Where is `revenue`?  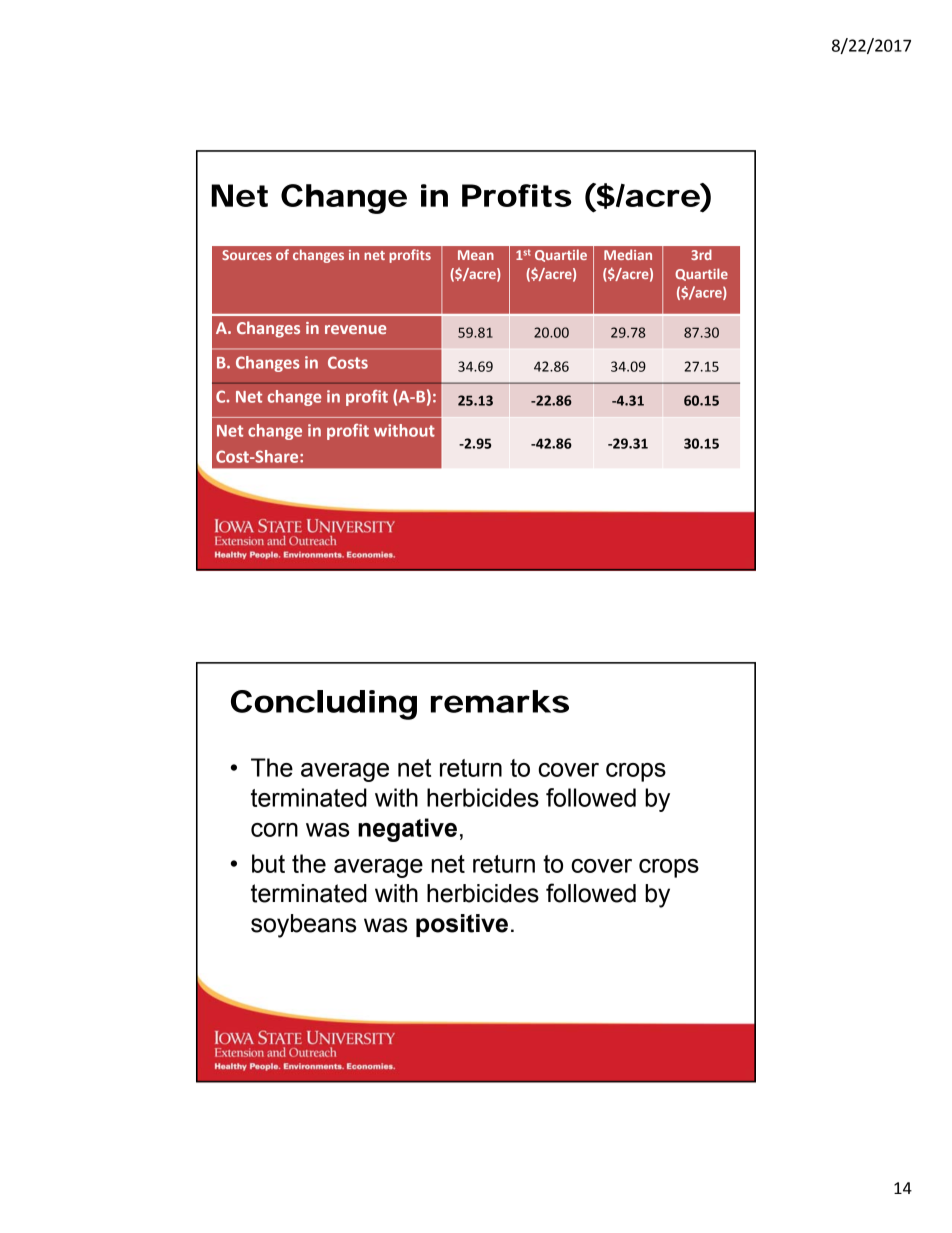 revenue is located at coordinates (355, 329).
